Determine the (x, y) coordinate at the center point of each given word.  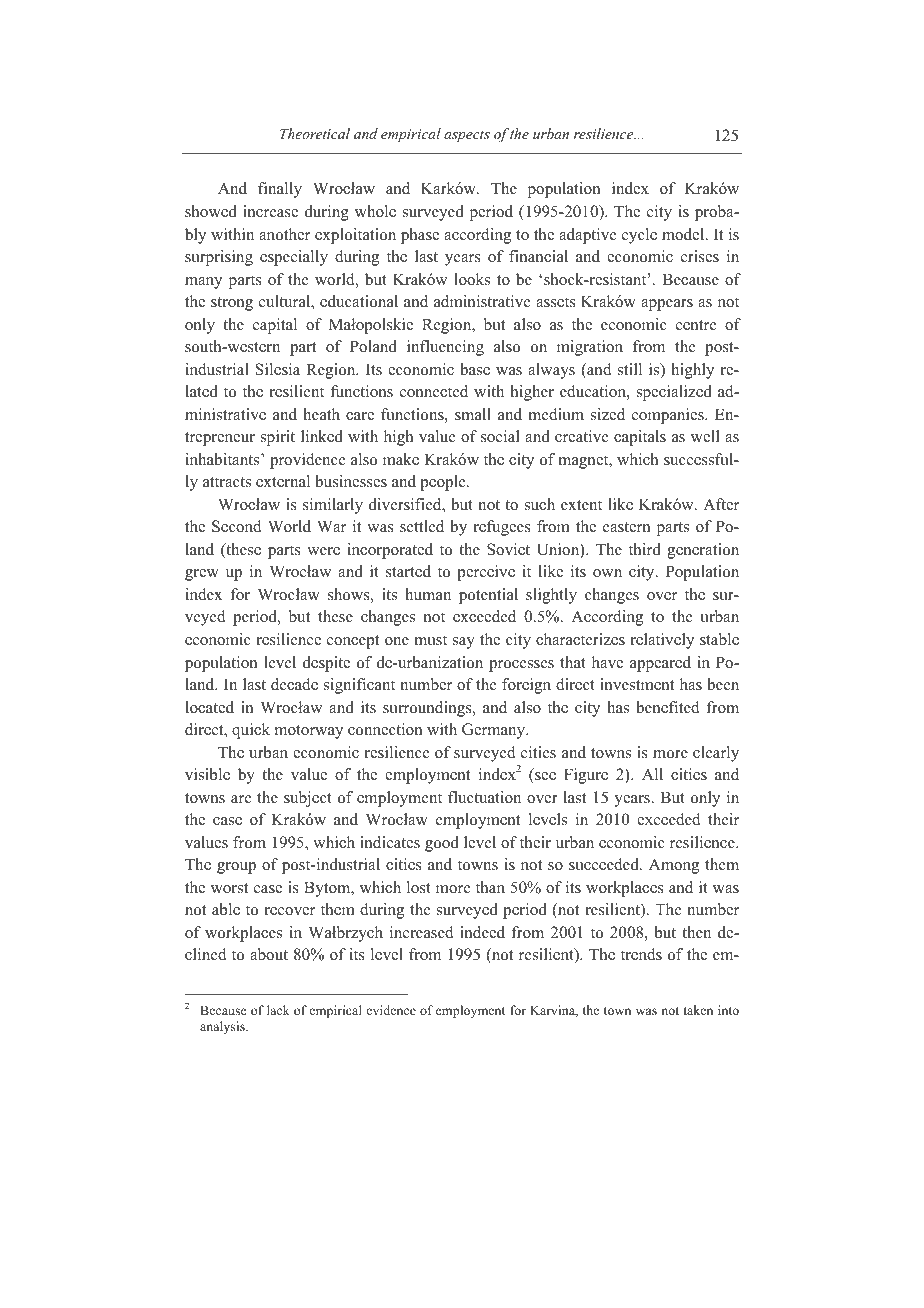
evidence (391, 1010)
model (684, 234)
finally (280, 190)
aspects (467, 136)
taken (698, 1010)
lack (278, 1010)
